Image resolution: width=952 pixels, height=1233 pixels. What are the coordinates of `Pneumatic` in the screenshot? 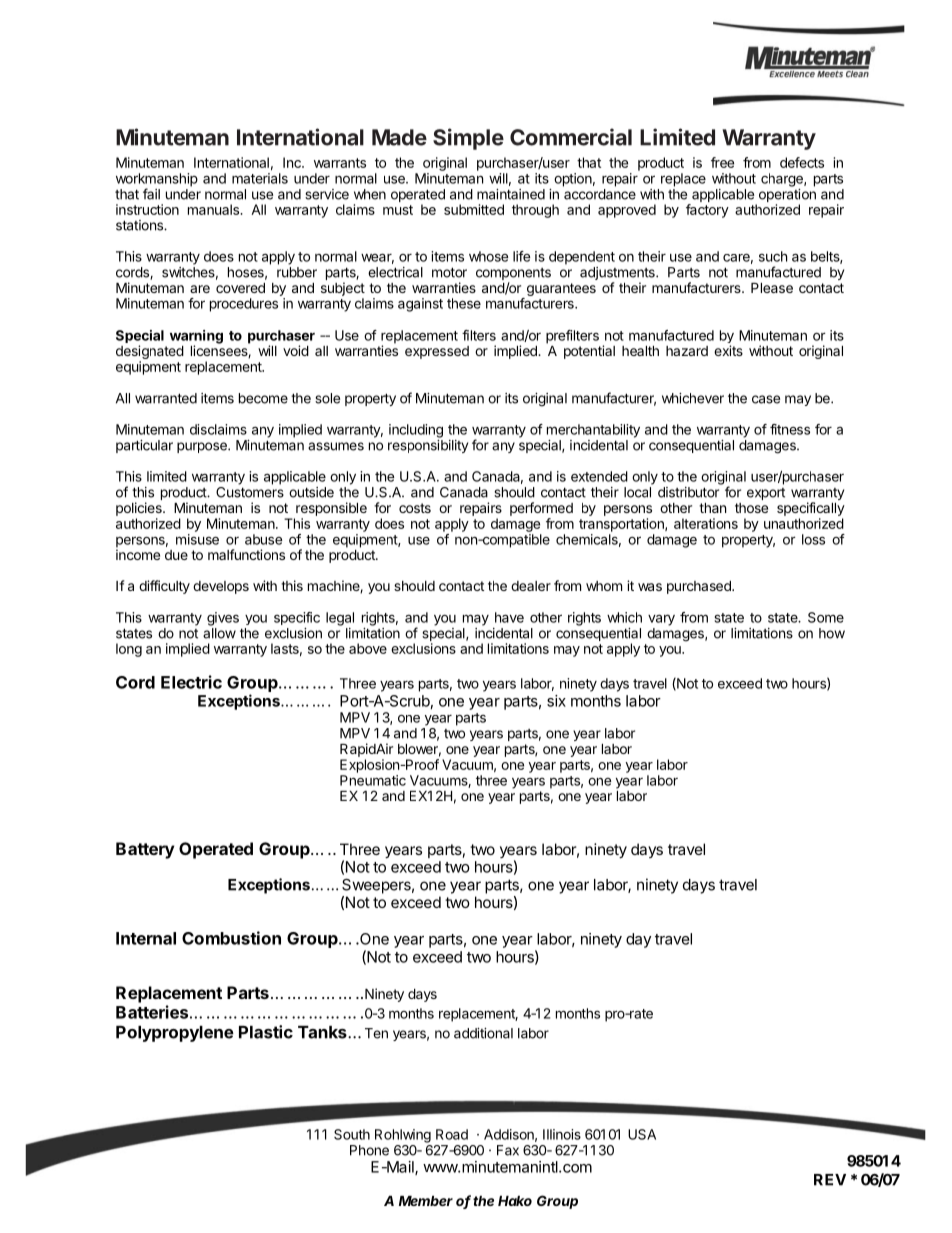 It's located at (373, 780).
